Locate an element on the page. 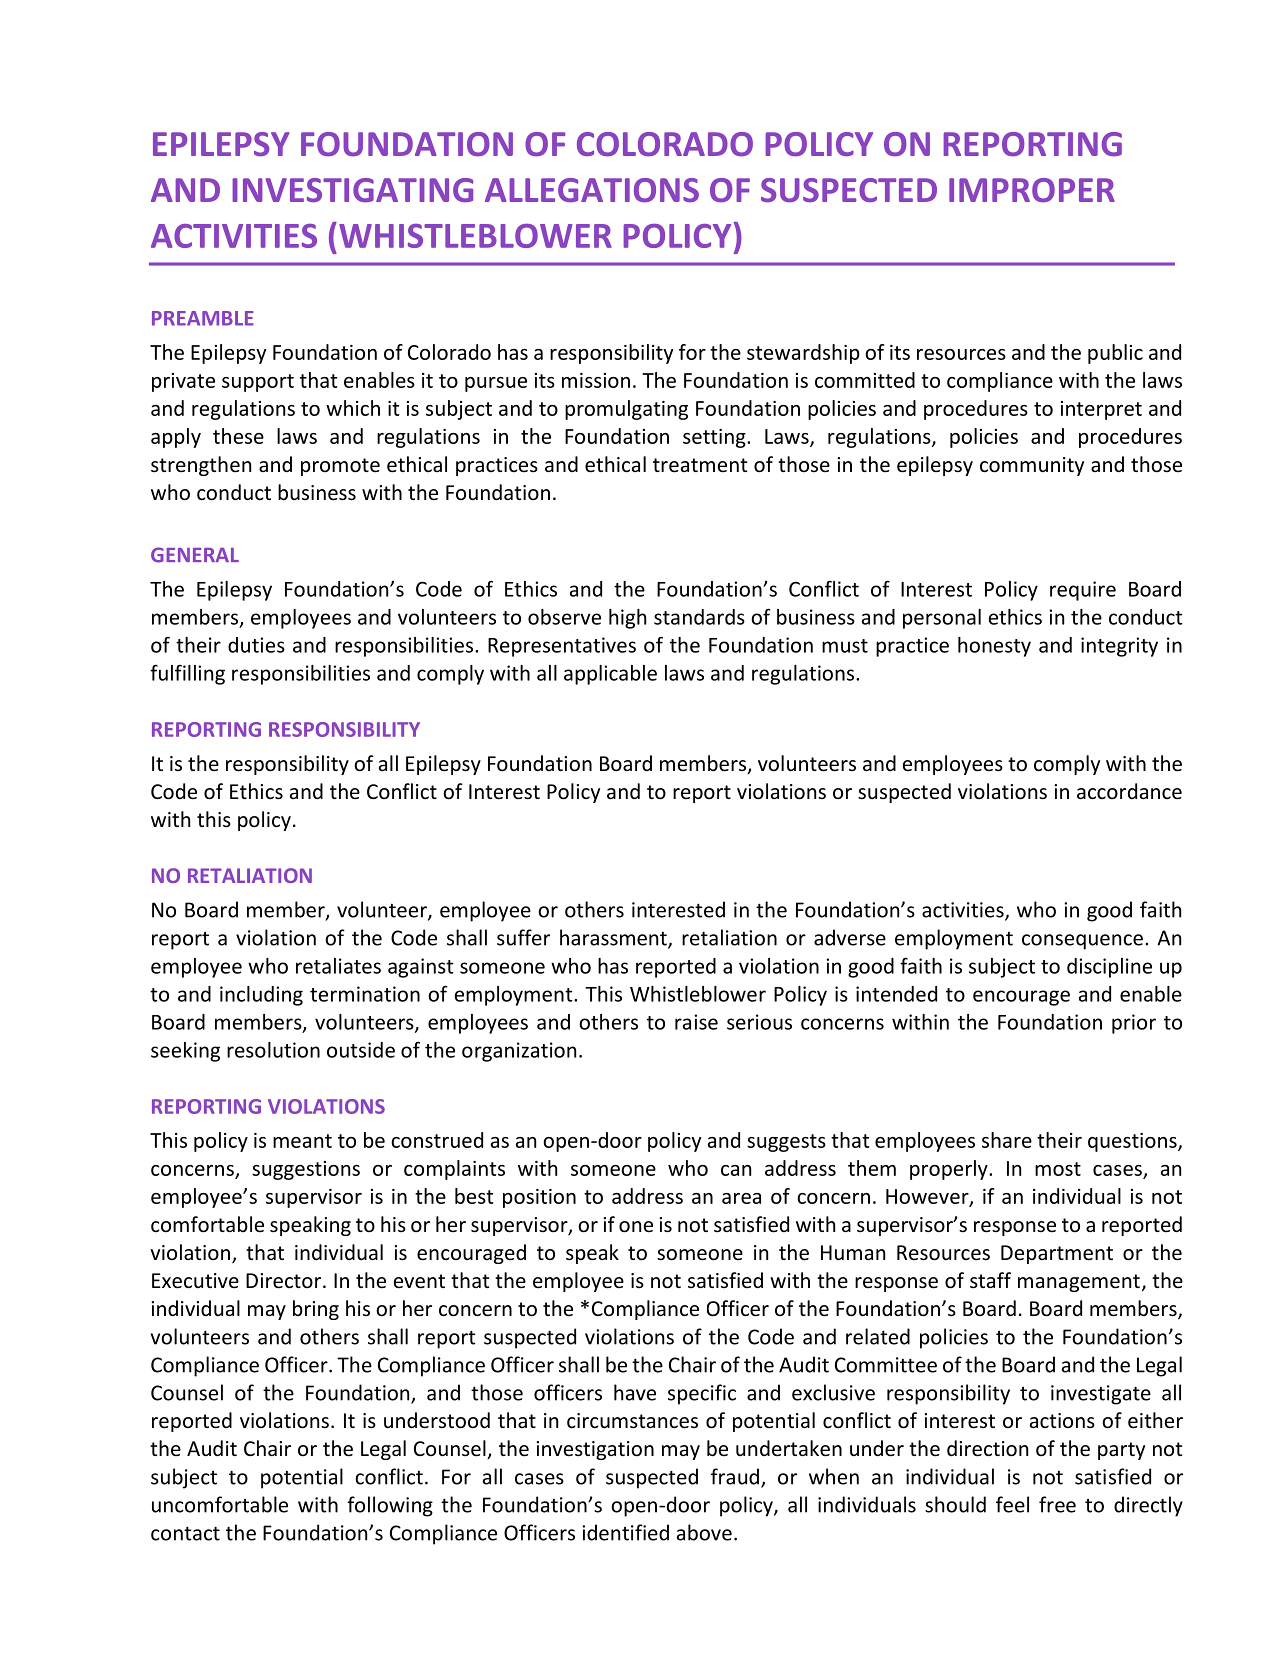 The height and width of the page is (1653, 1277). area is located at coordinates (741, 1198).
